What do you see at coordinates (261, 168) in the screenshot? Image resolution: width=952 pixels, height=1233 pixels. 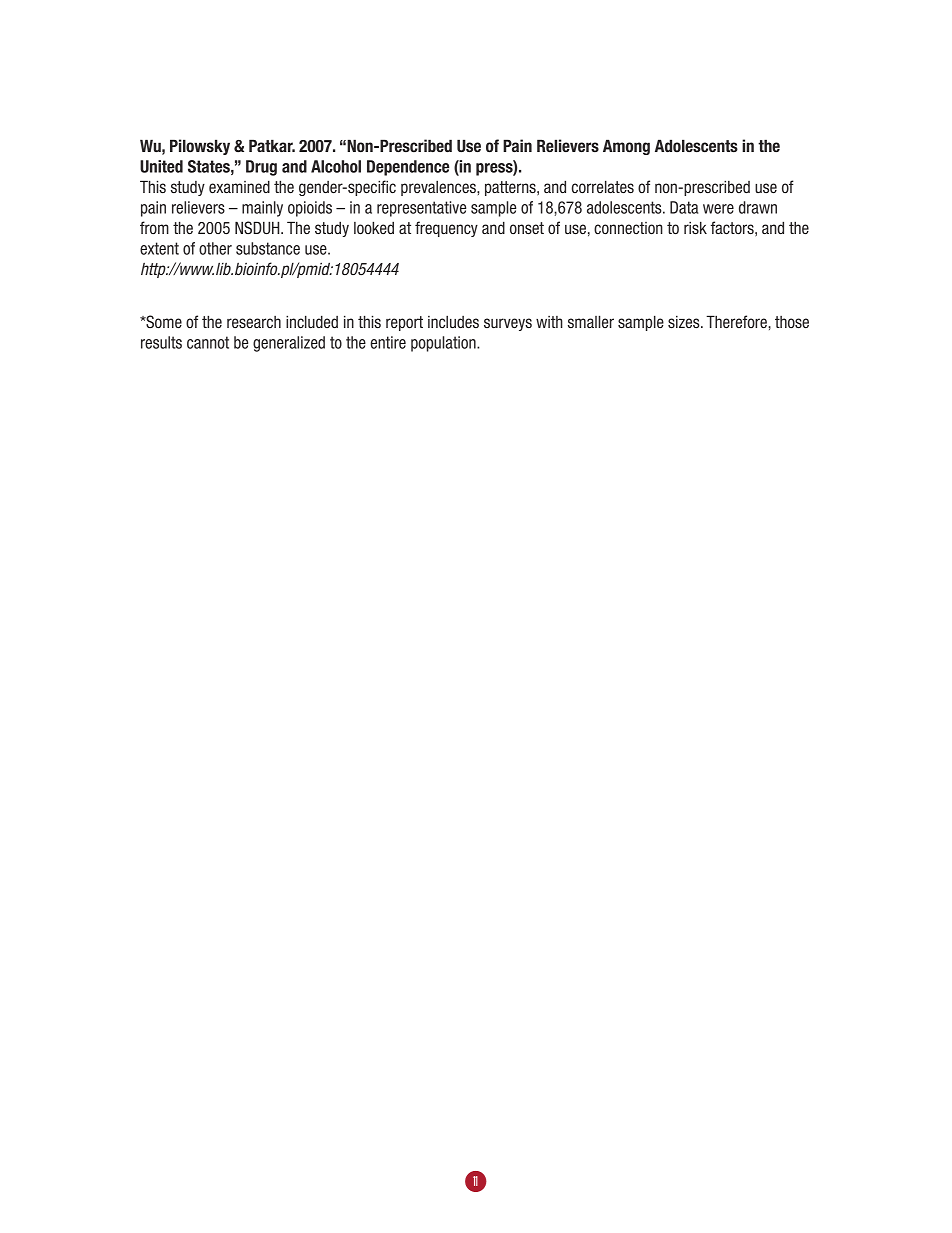 I see `Drug` at bounding box center [261, 168].
